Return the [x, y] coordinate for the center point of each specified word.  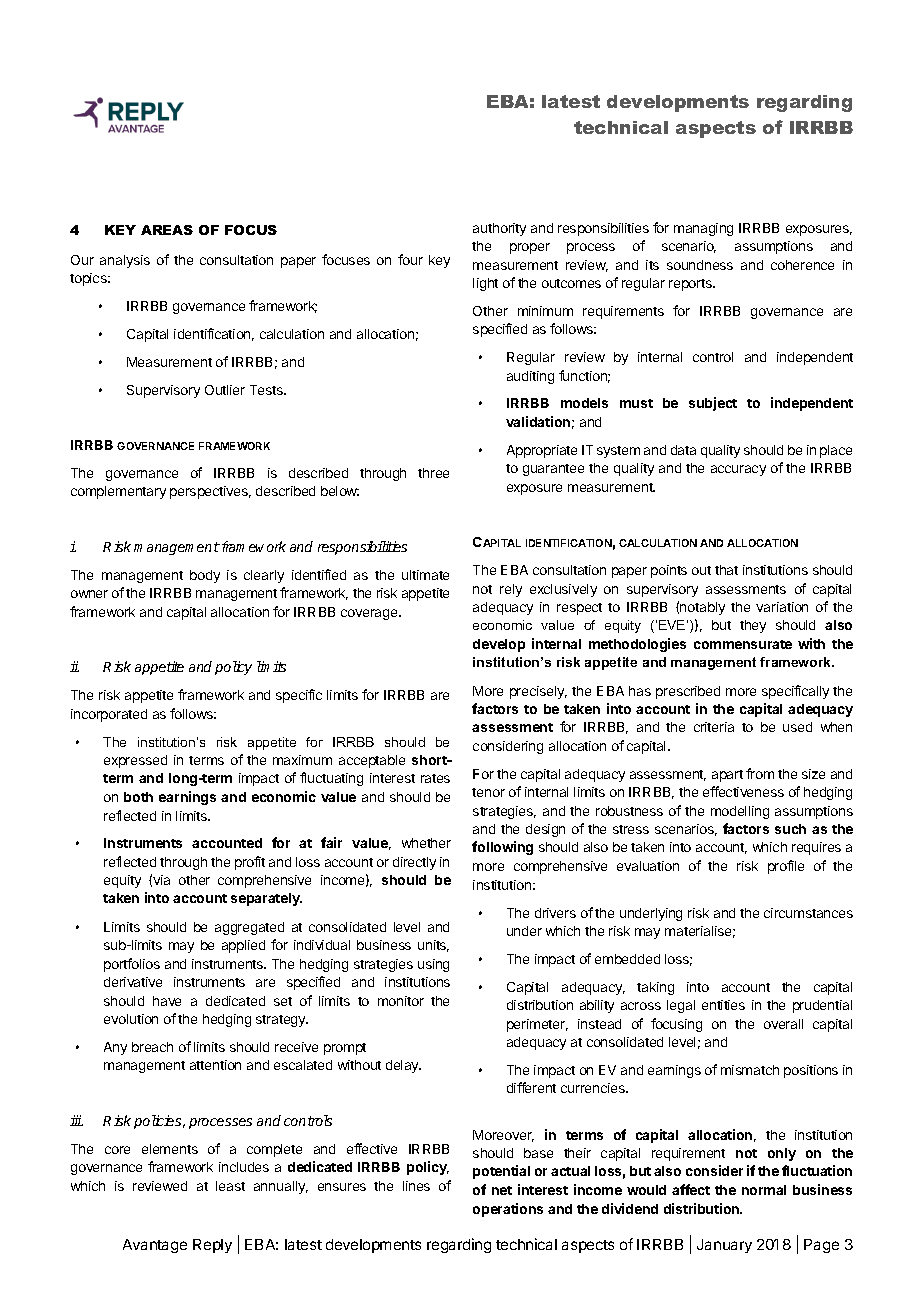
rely [511, 590]
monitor [401, 1001]
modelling [740, 812]
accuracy [738, 470]
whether [426, 843]
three [433, 473]
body [205, 576]
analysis [125, 261]
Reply [212, 1246]
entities [723, 1005]
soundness [700, 265]
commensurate [743, 644]
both [138, 797]
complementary [118, 492]
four [410, 259]
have [167, 1001]
